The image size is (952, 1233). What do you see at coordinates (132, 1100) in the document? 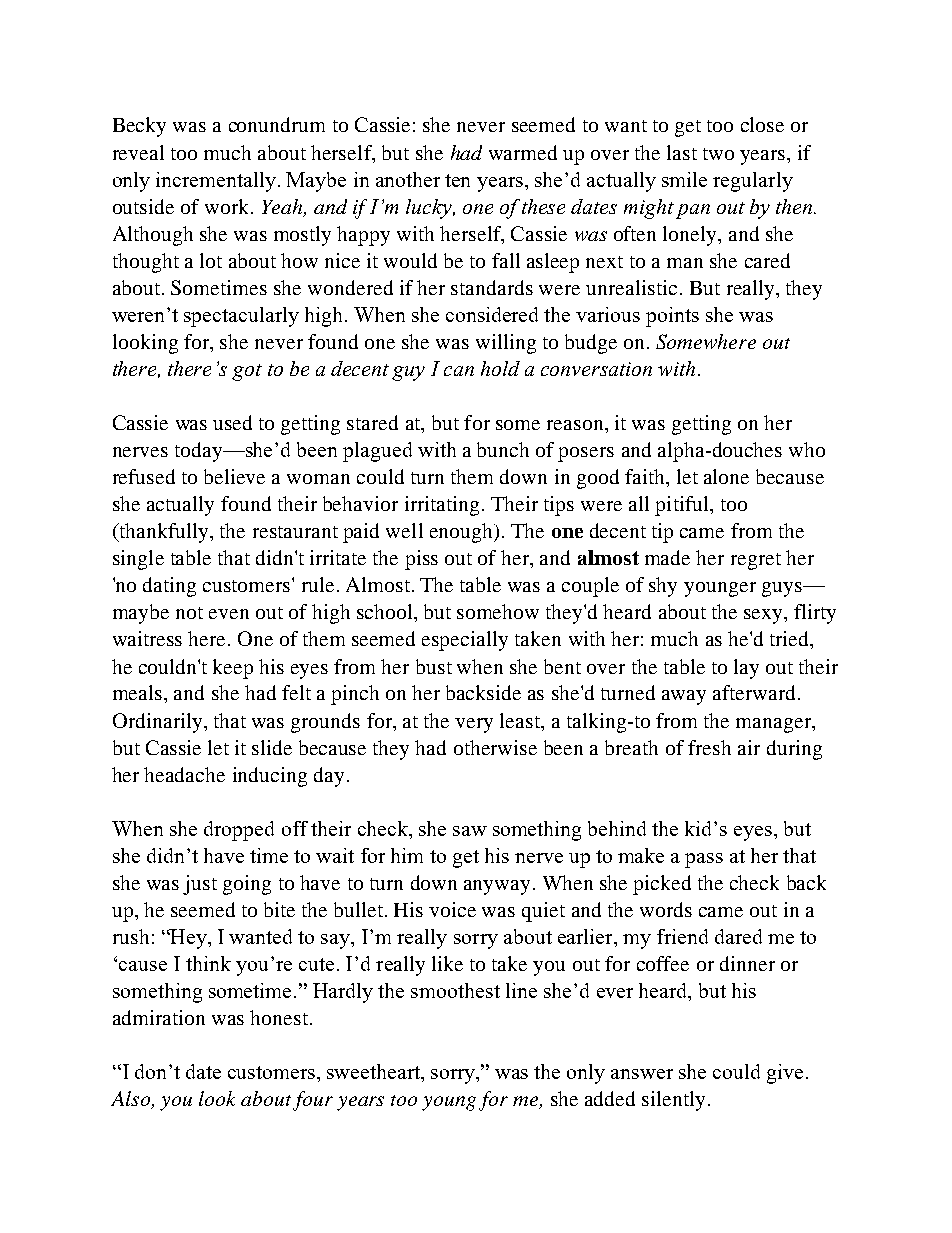
I see `Also` at bounding box center [132, 1100].
